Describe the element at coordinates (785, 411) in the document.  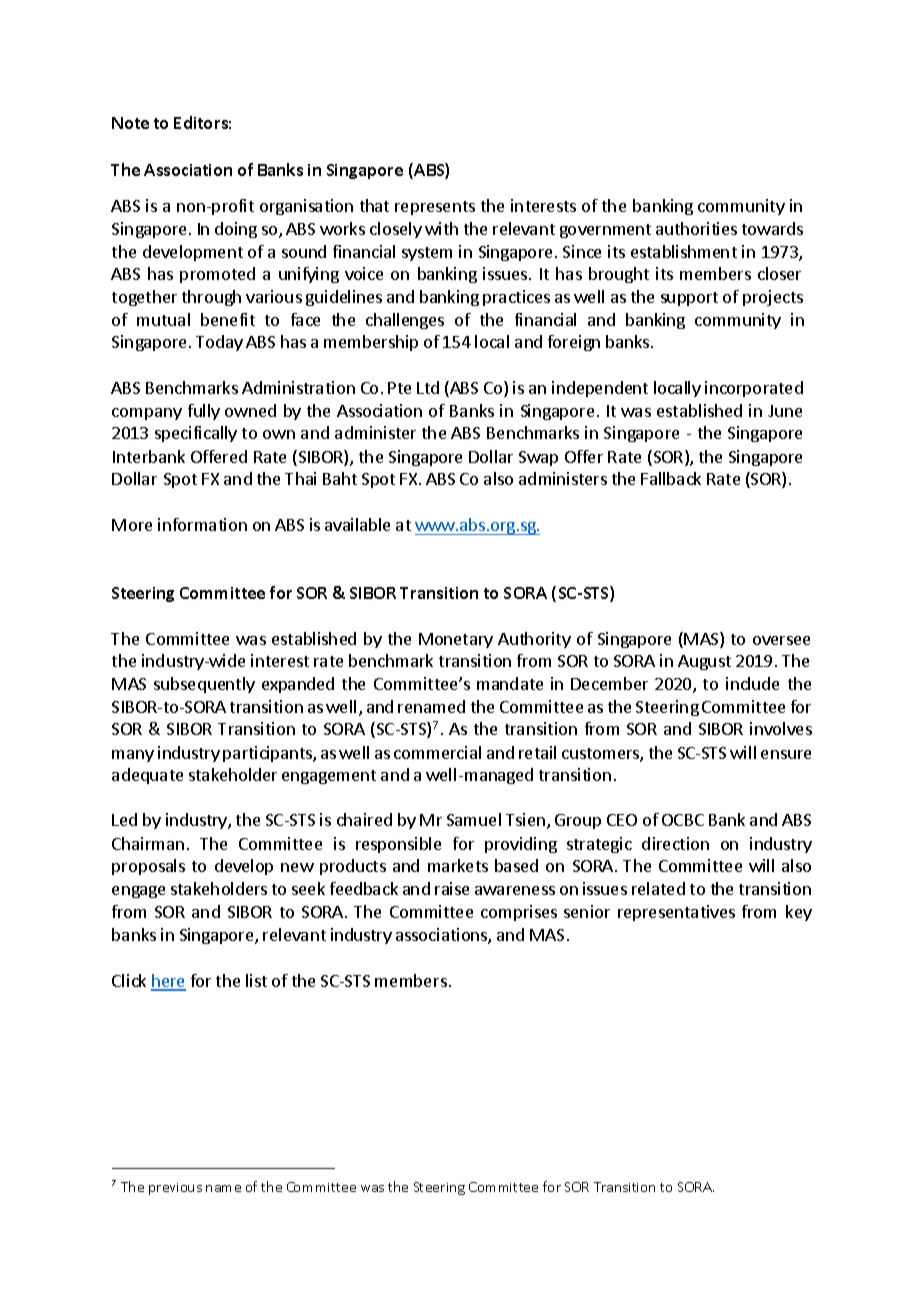
I see `June` at that location.
